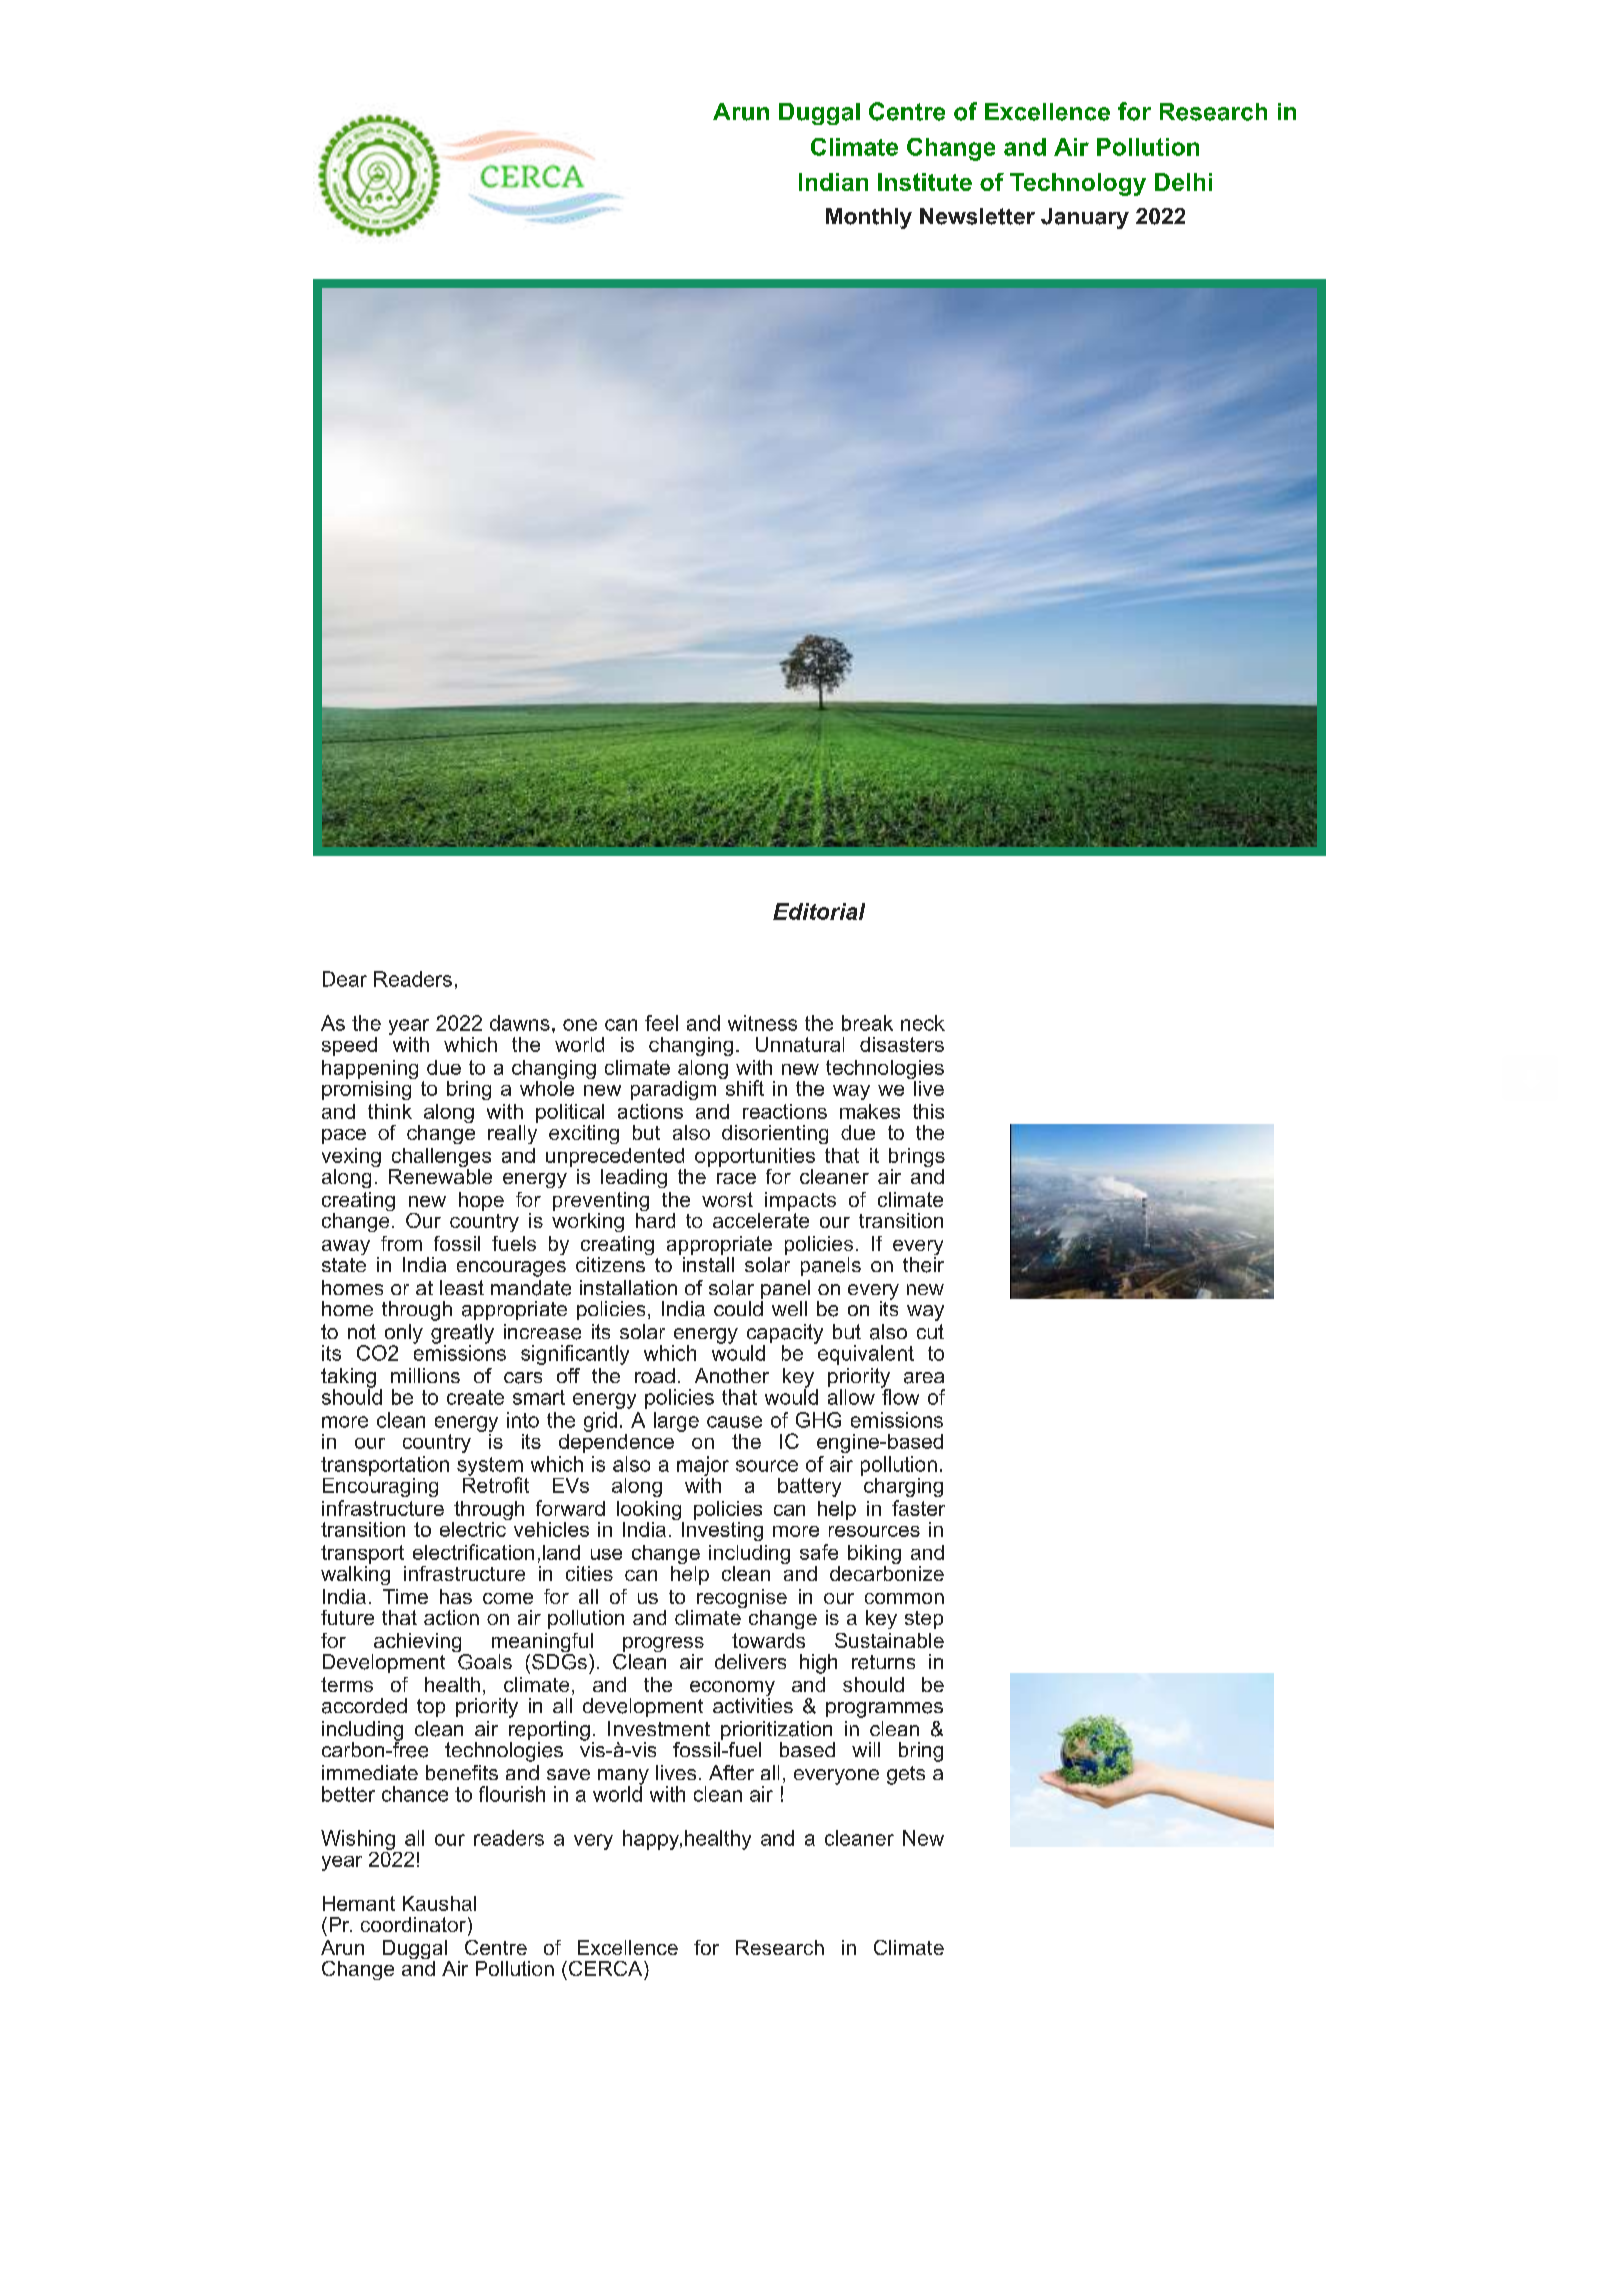 The width and height of the screenshot is (1607, 2274). I want to click on faster, so click(918, 1508).
